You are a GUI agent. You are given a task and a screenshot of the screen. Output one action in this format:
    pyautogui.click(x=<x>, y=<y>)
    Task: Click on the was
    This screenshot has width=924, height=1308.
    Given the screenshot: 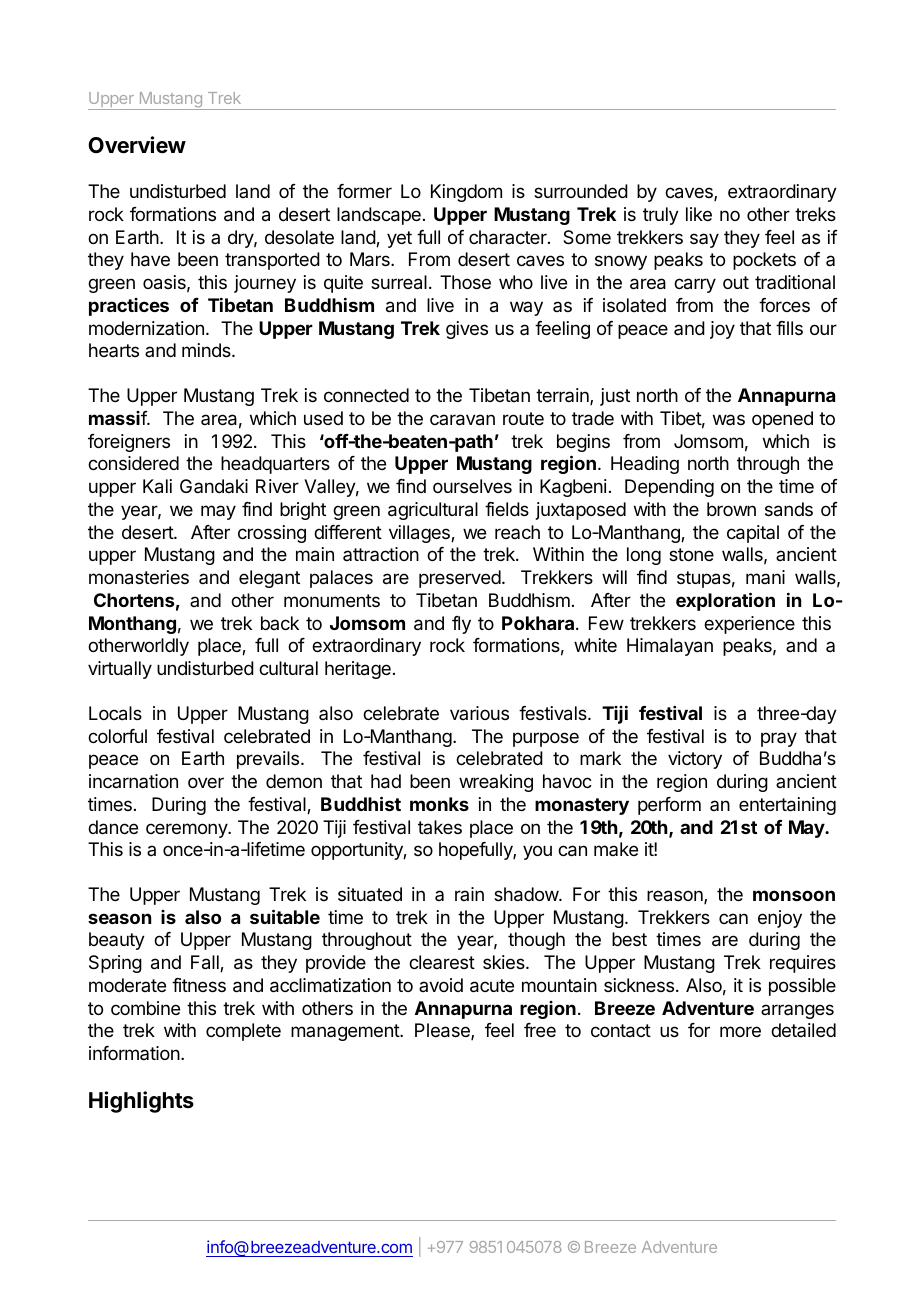 What is the action you would take?
    pyautogui.click(x=729, y=419)
